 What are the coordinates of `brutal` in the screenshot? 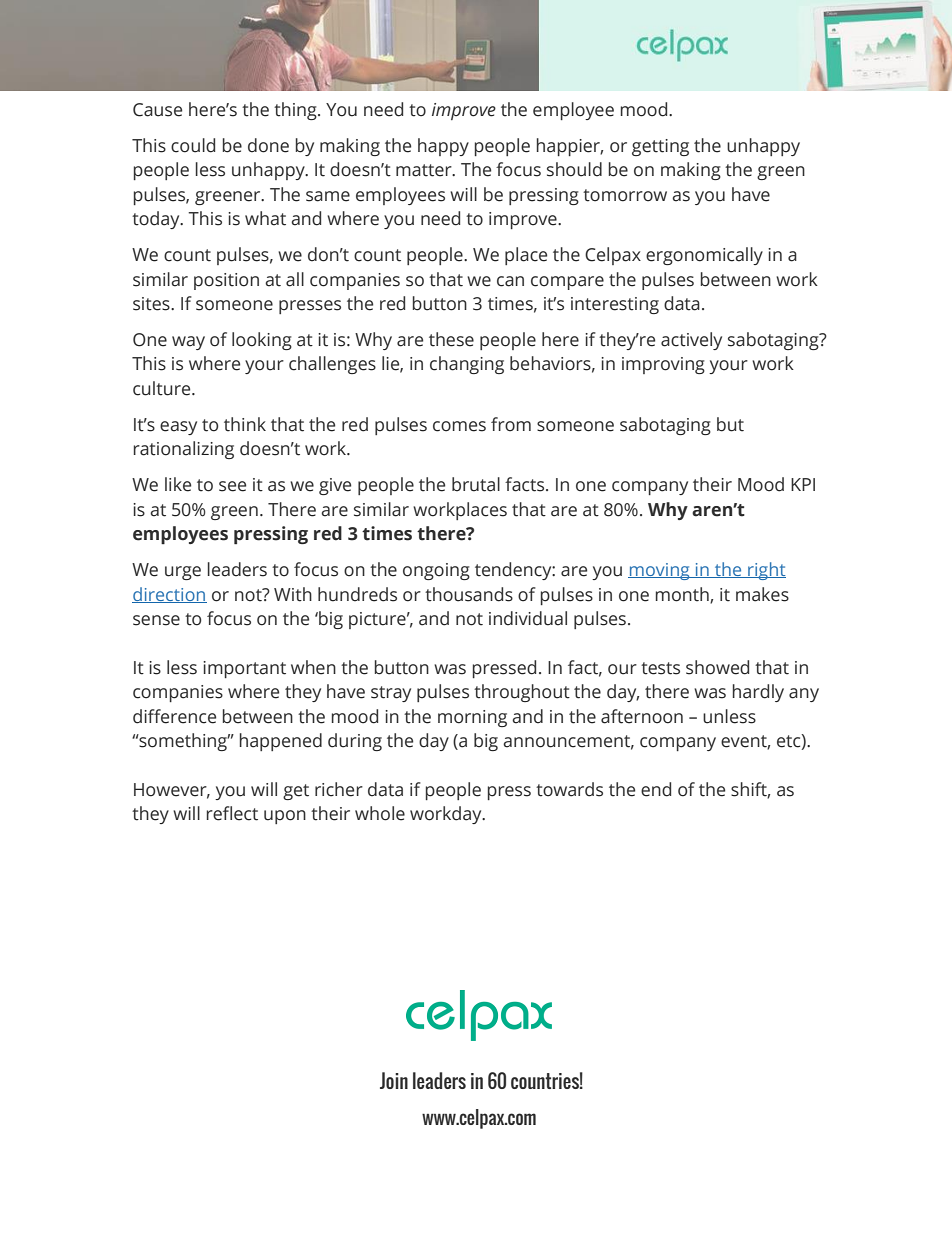 It's located at (476, 484).
